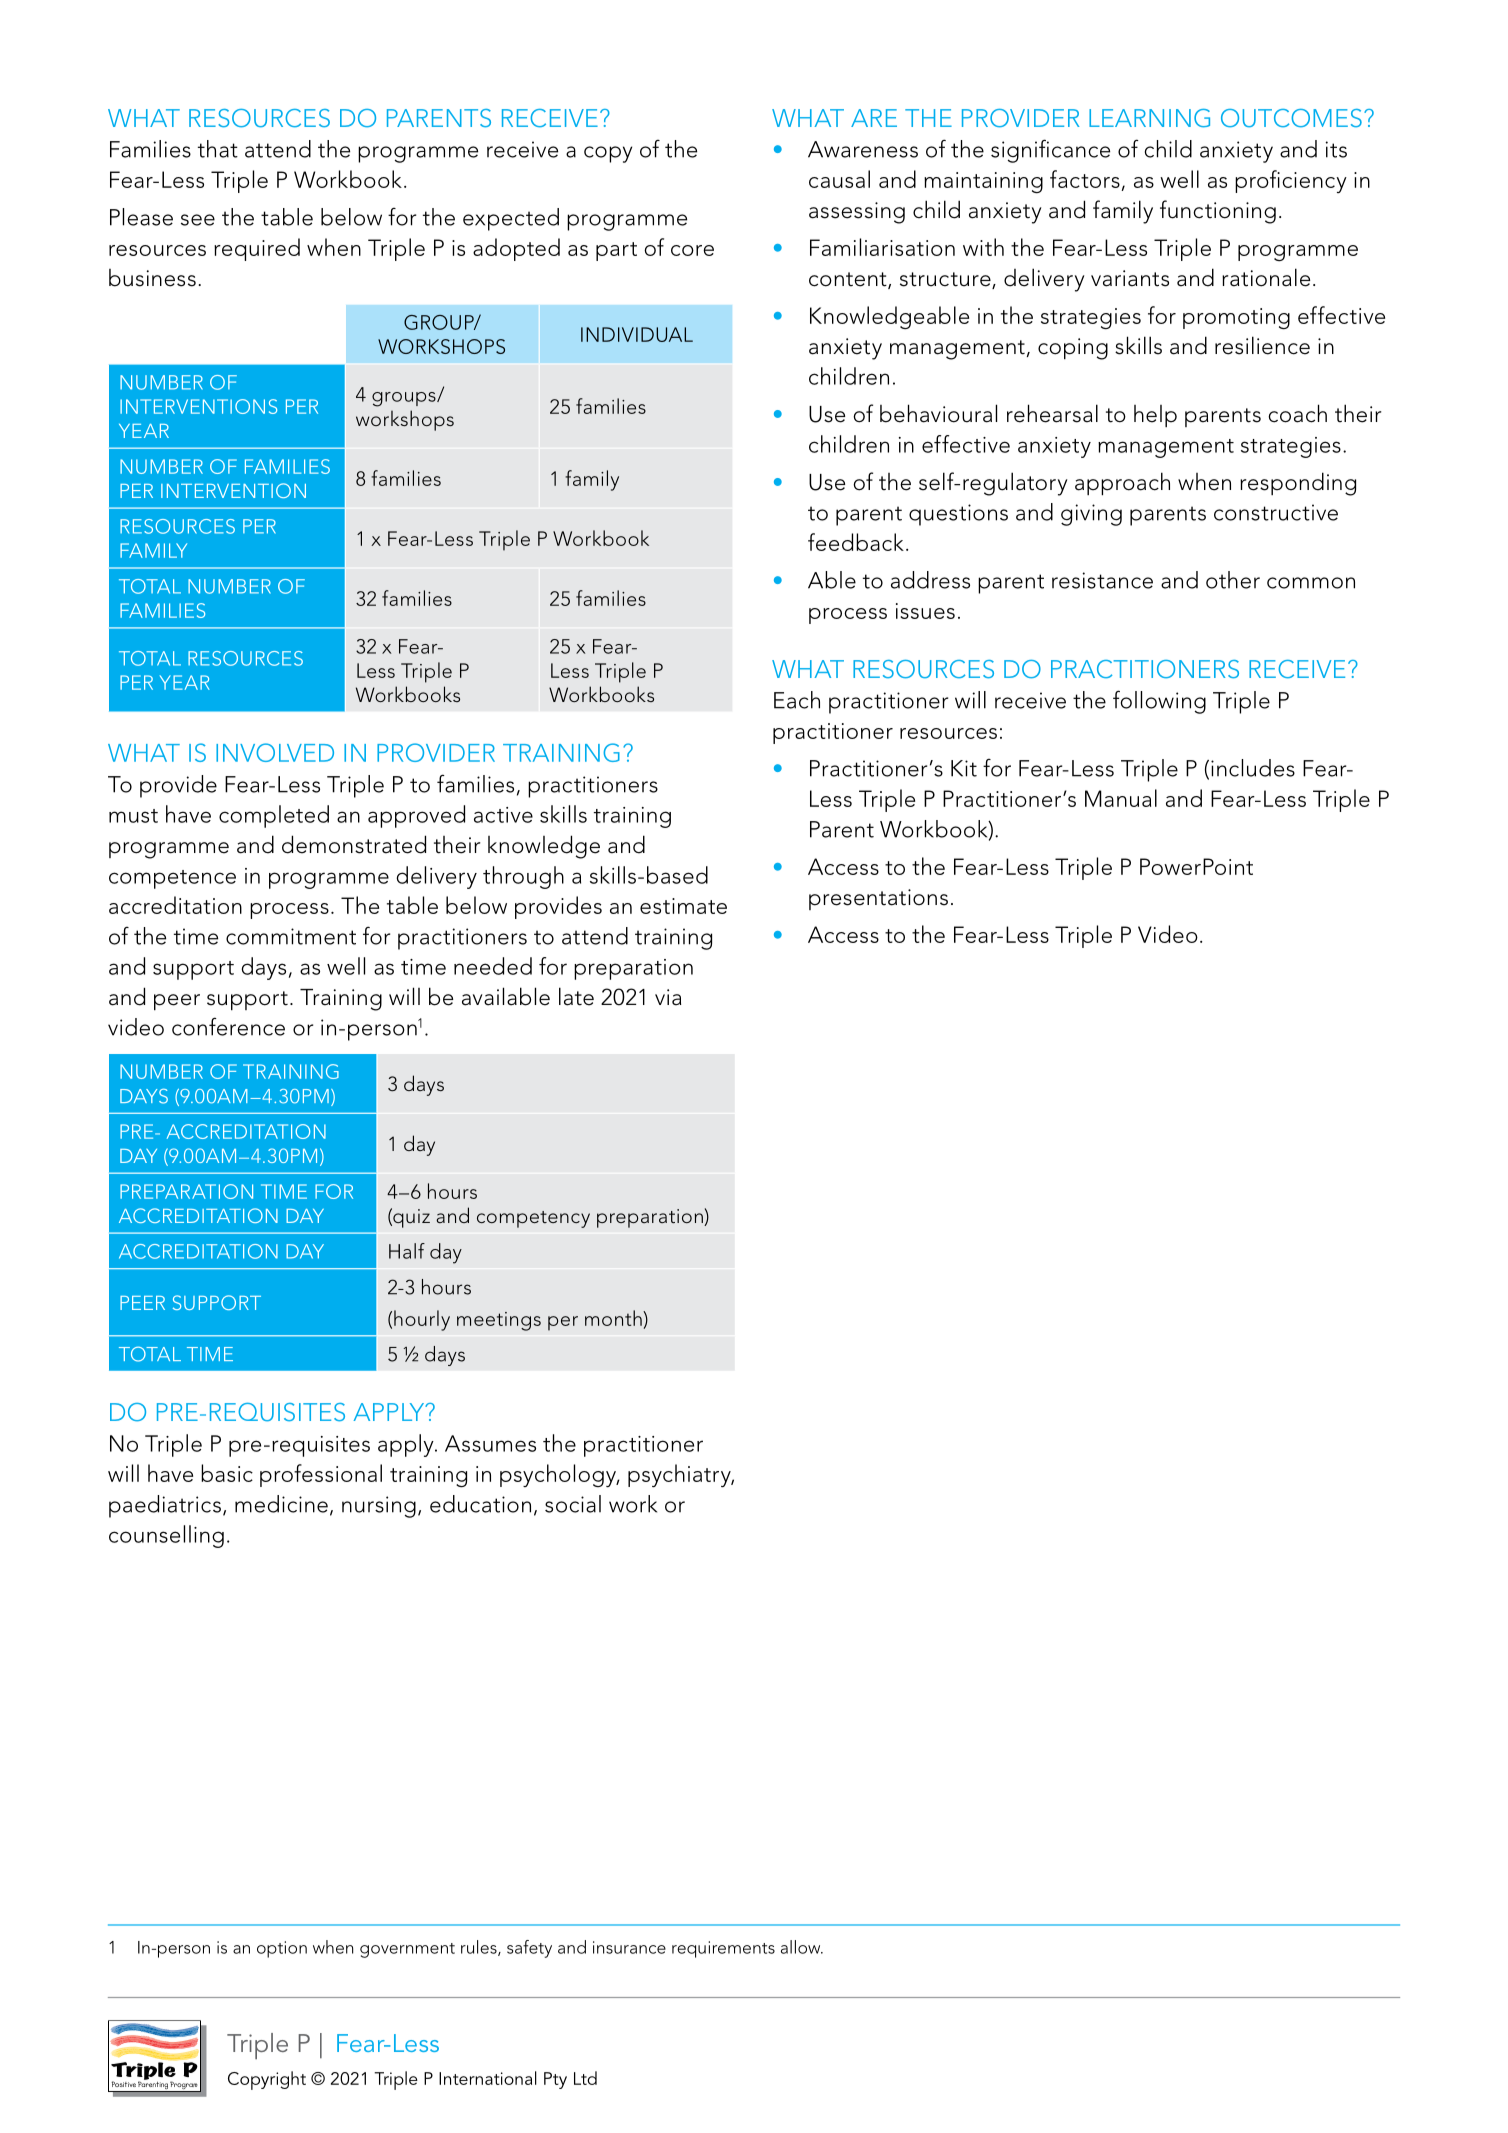 The image size is (1508, 2133). Describe the element at coordinates (274, 816) in the image. I see `completed` at that location.
